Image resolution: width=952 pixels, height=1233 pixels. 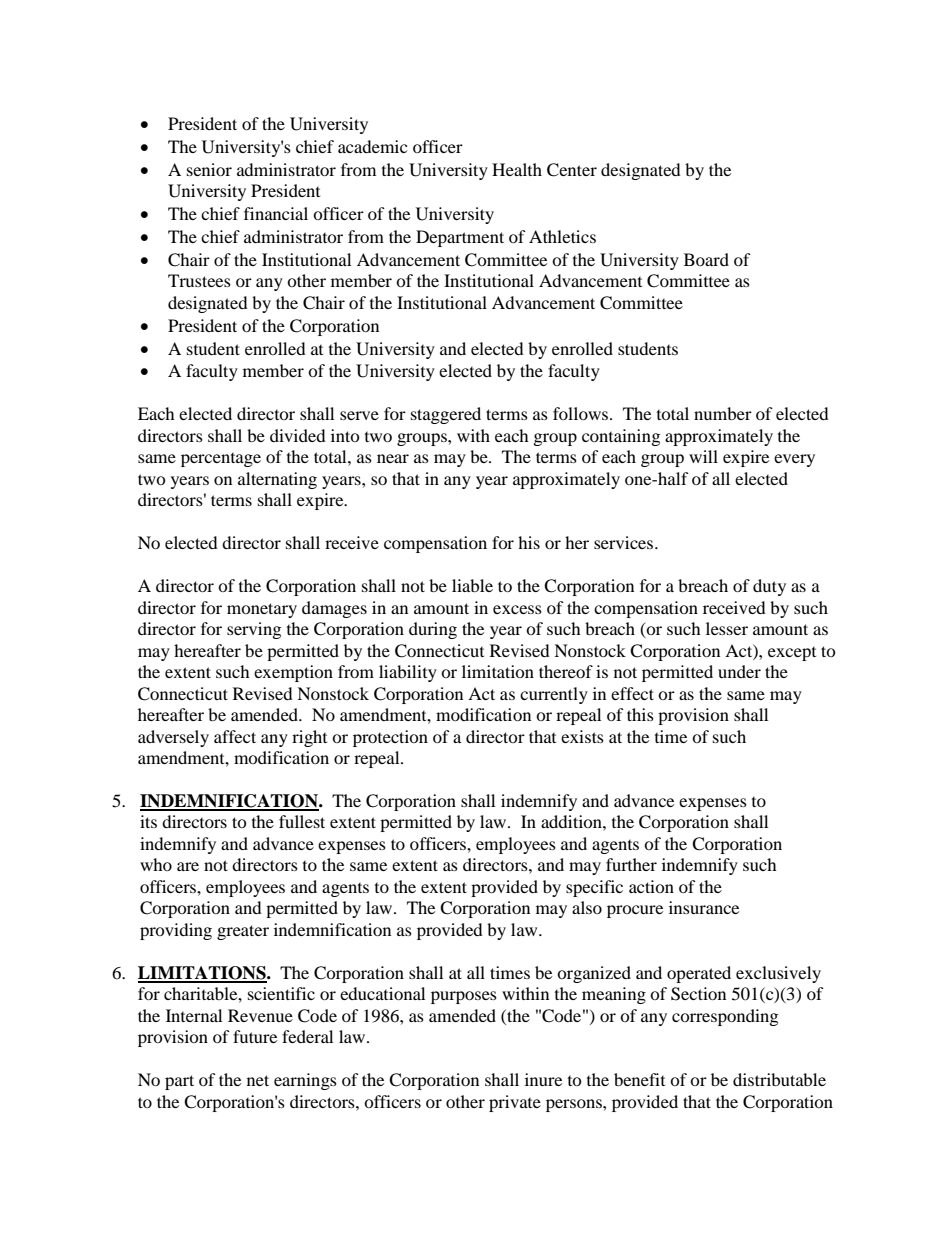 What do you see at coordinates (393, 458) in the page?
I see `near` at bounding box center [393, 458].
